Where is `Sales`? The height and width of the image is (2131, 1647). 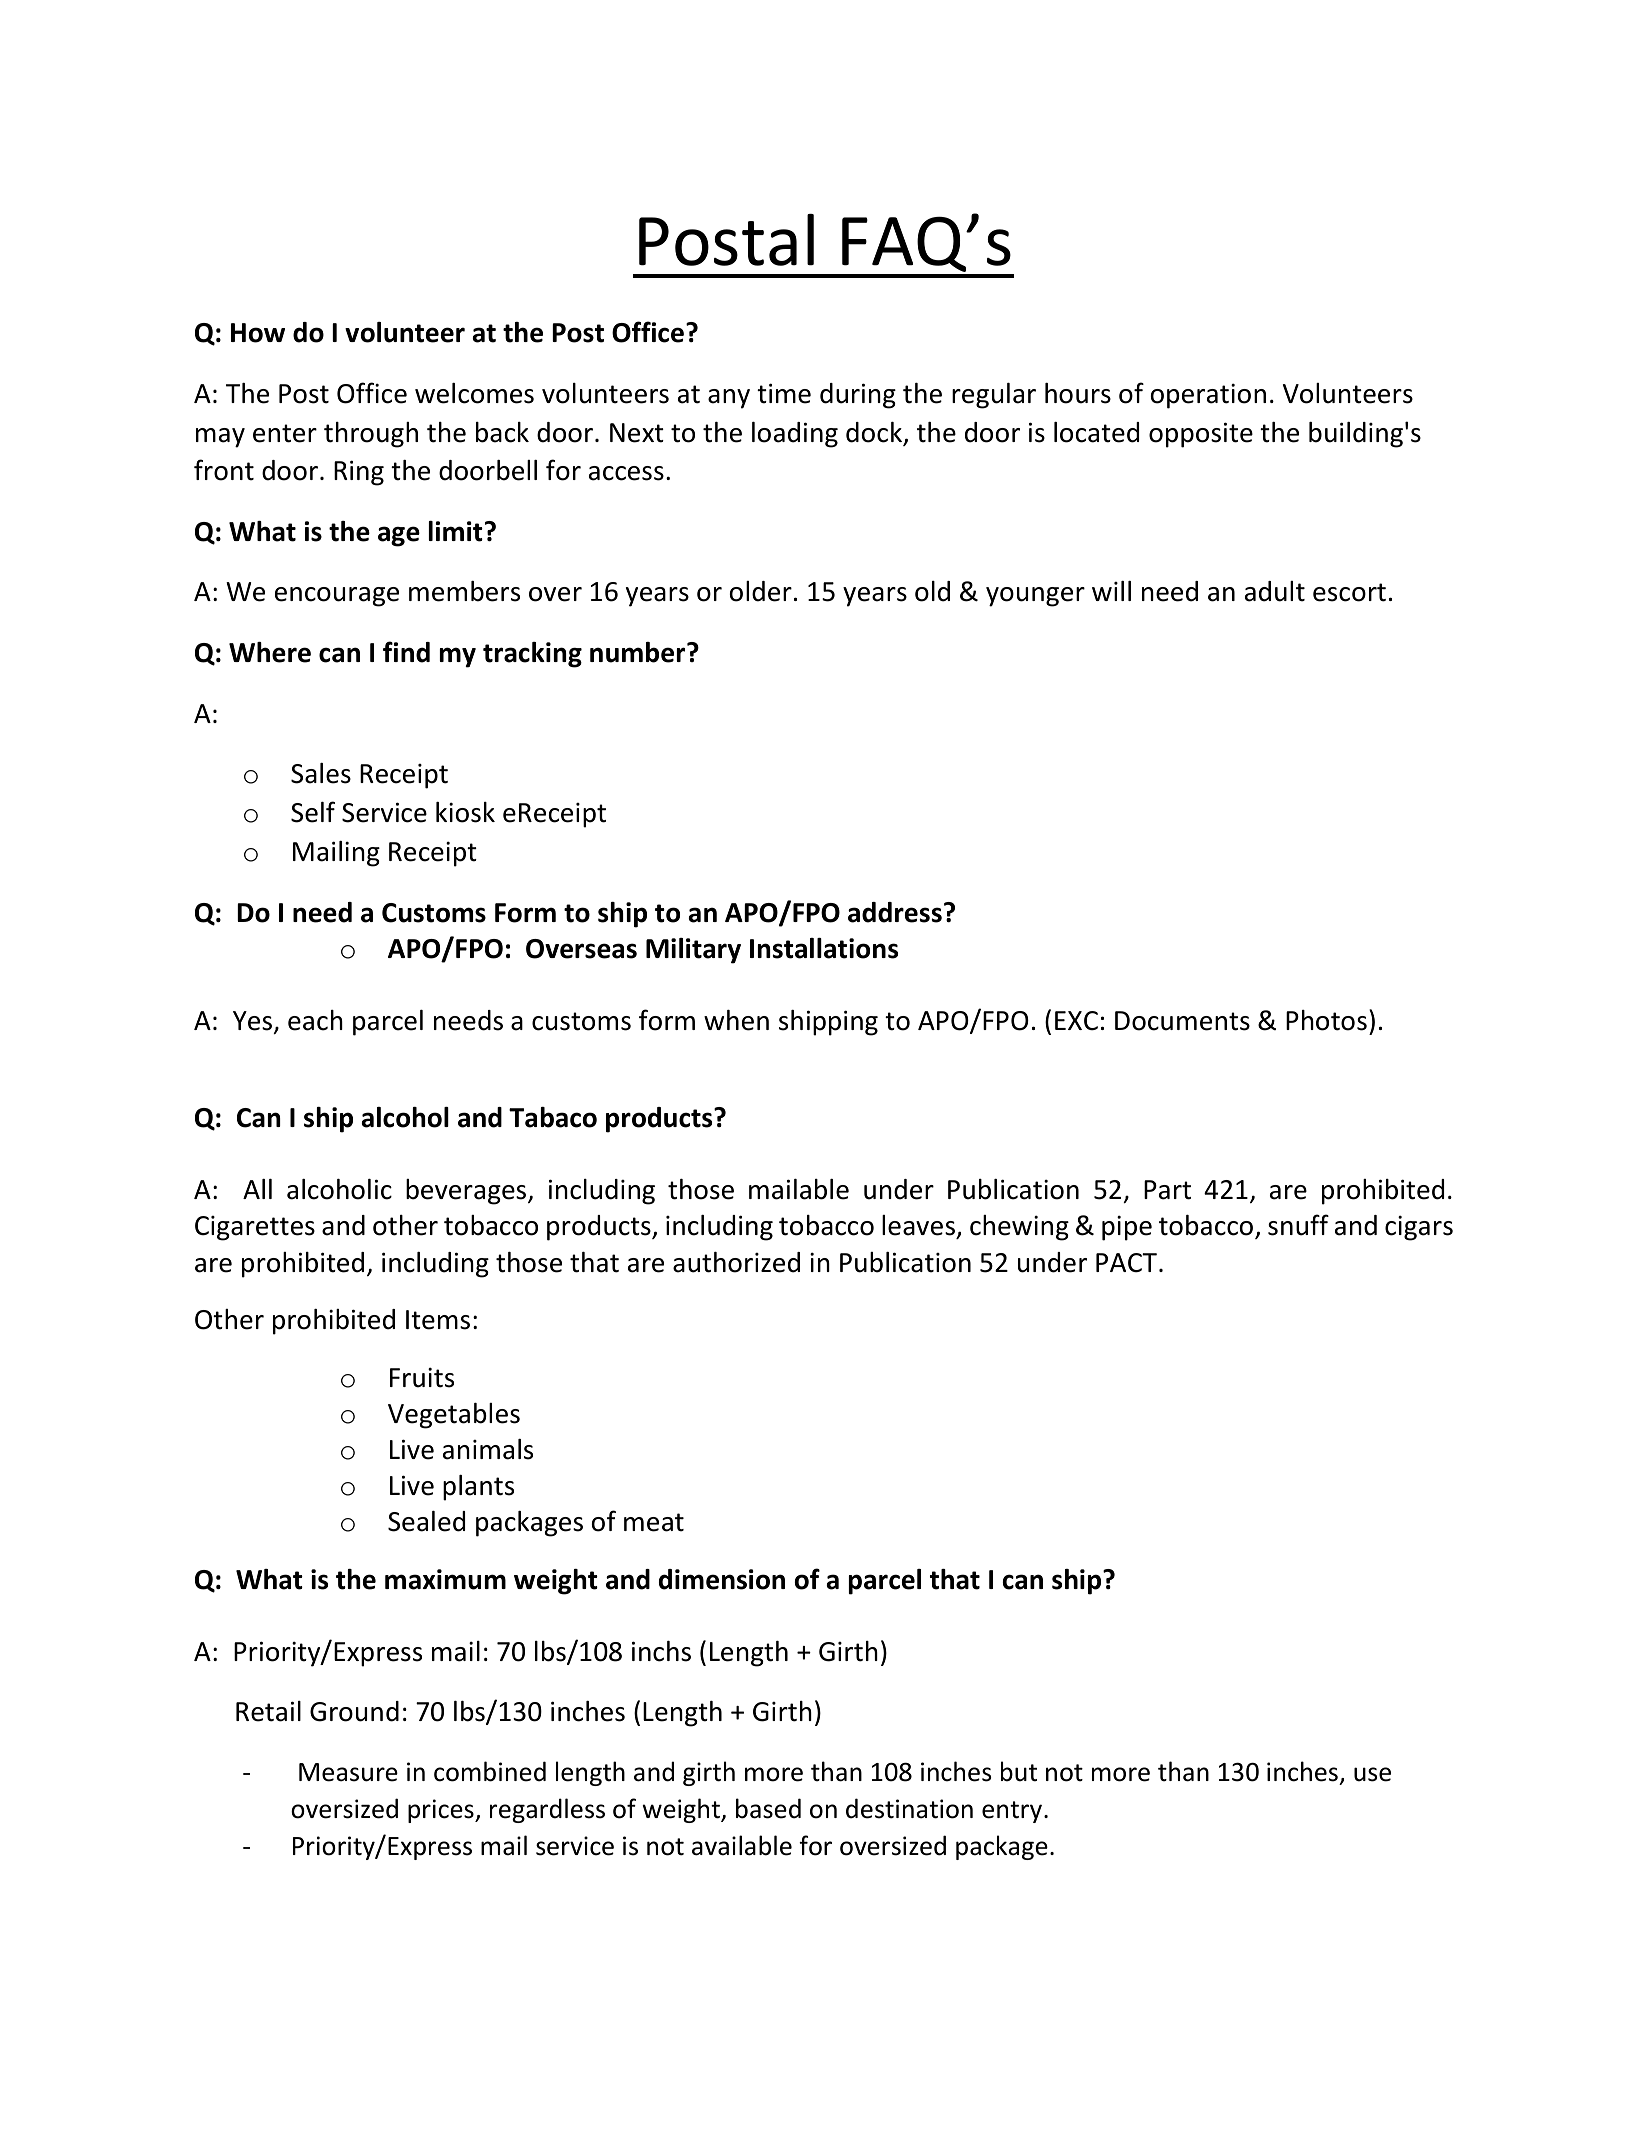
Sales is located at coordinates (321, 773).
